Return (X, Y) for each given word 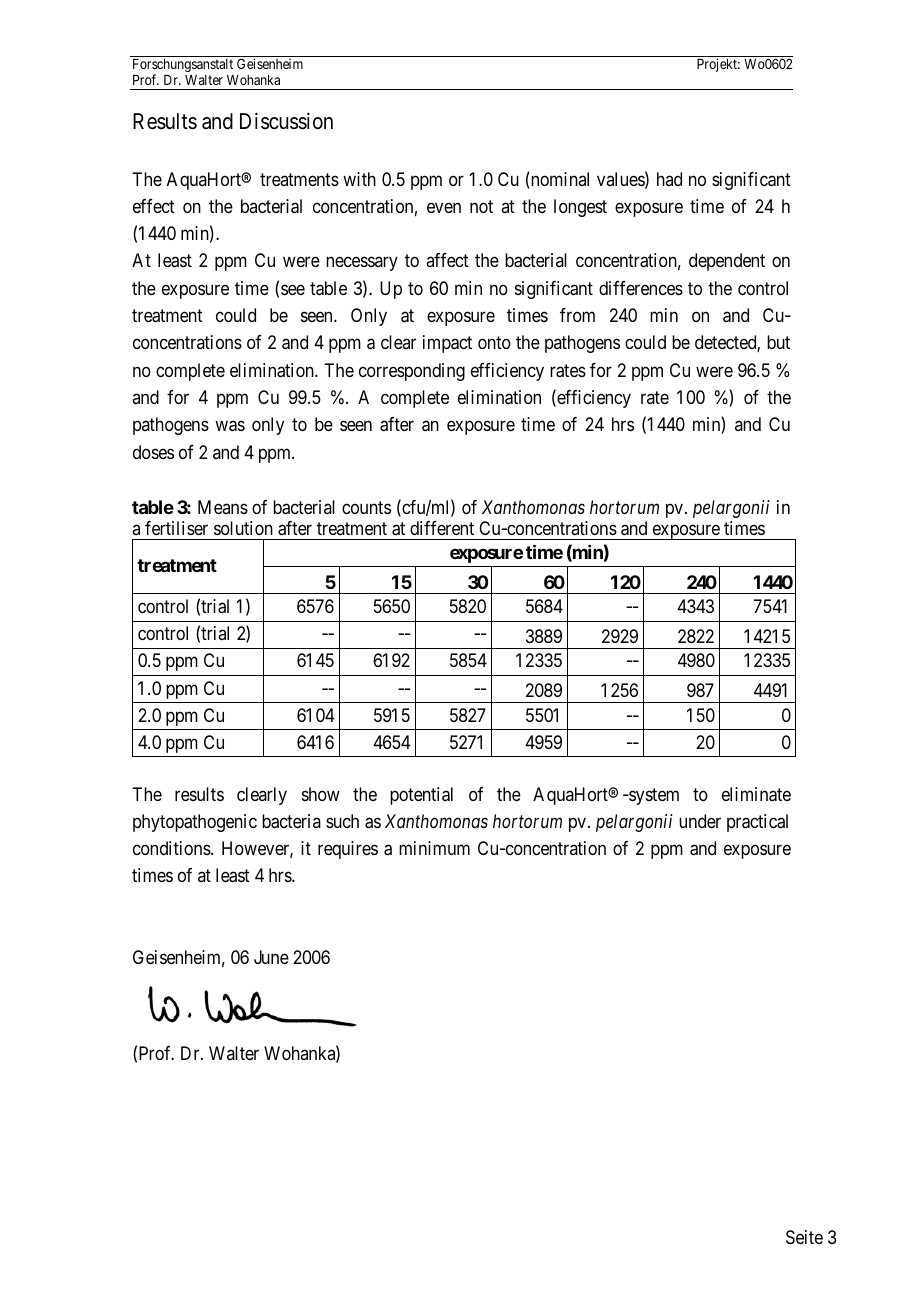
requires (348, 850)
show (321, 794)
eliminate (756, 794)
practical (757, 823)
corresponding (412, 372)
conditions (172, 848)
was (230, 426)
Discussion (286, 121)
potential (421, 796)
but (778, 342)
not (481, 206)
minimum (434, 848)
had (669, 179)
